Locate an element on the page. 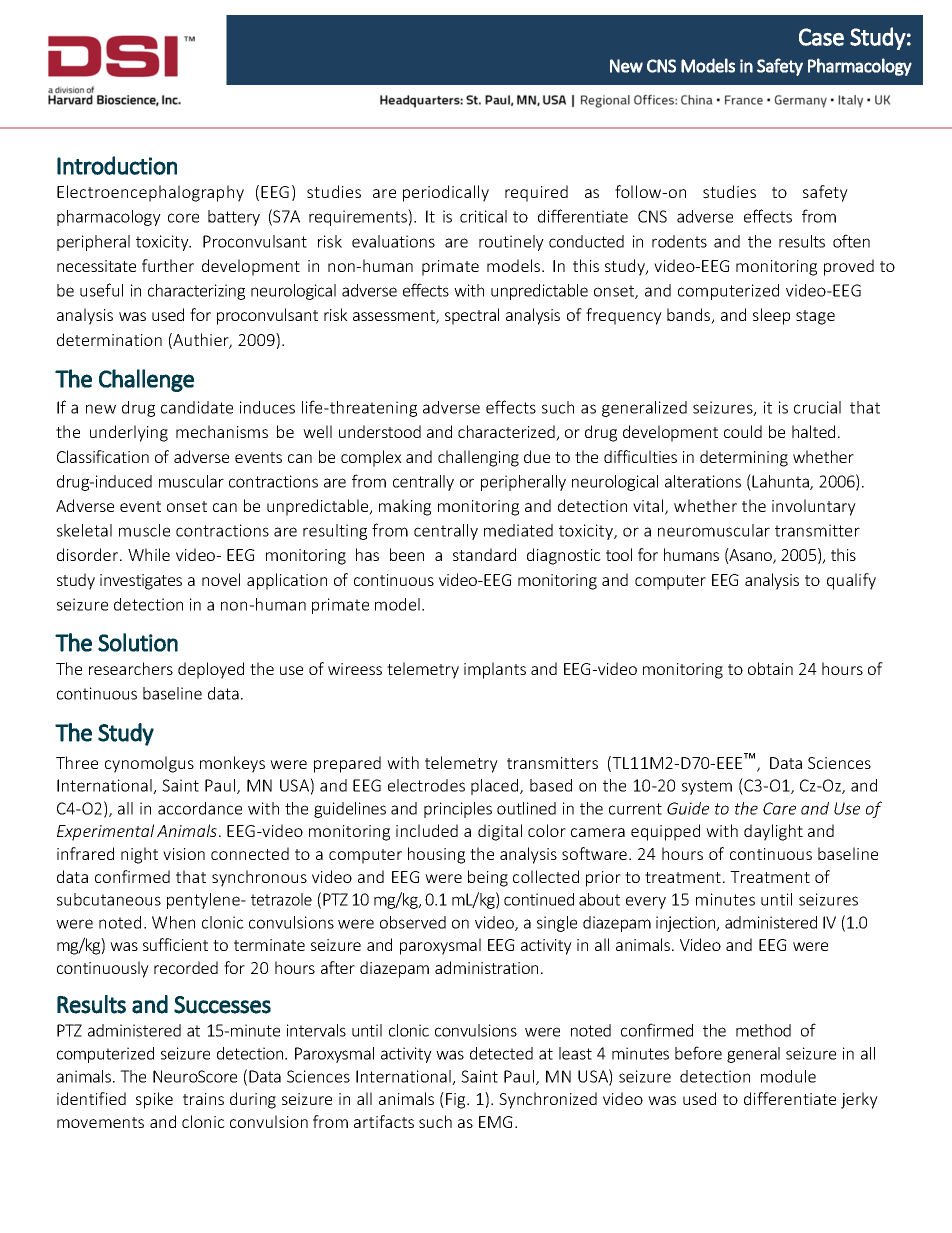 Image resolution: width=952 pixels, height=1233 pixels. being is located at coordinates (488, 878).
